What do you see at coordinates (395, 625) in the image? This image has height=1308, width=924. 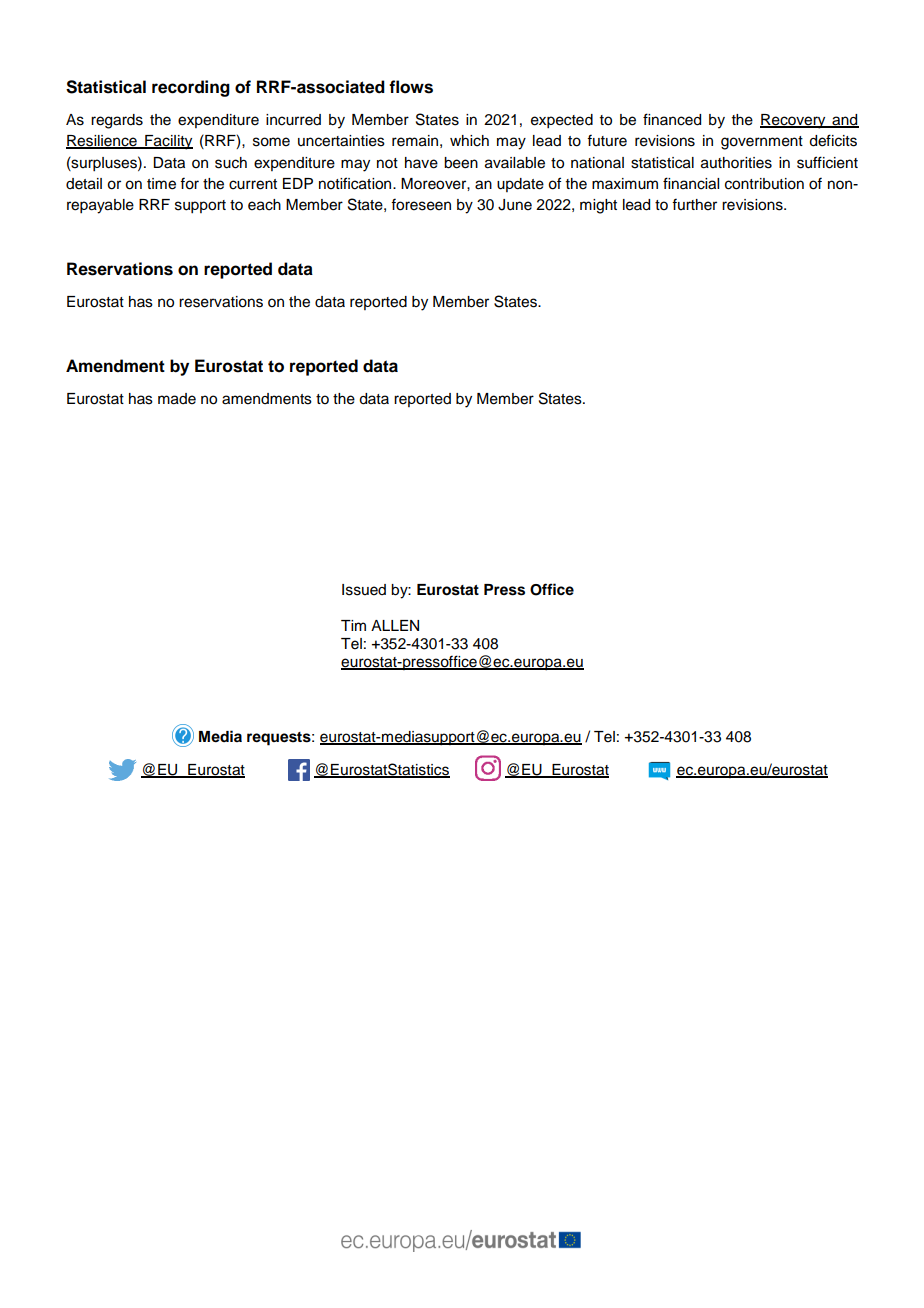 I see `ALLEN` at bounding box center [395, 625].
